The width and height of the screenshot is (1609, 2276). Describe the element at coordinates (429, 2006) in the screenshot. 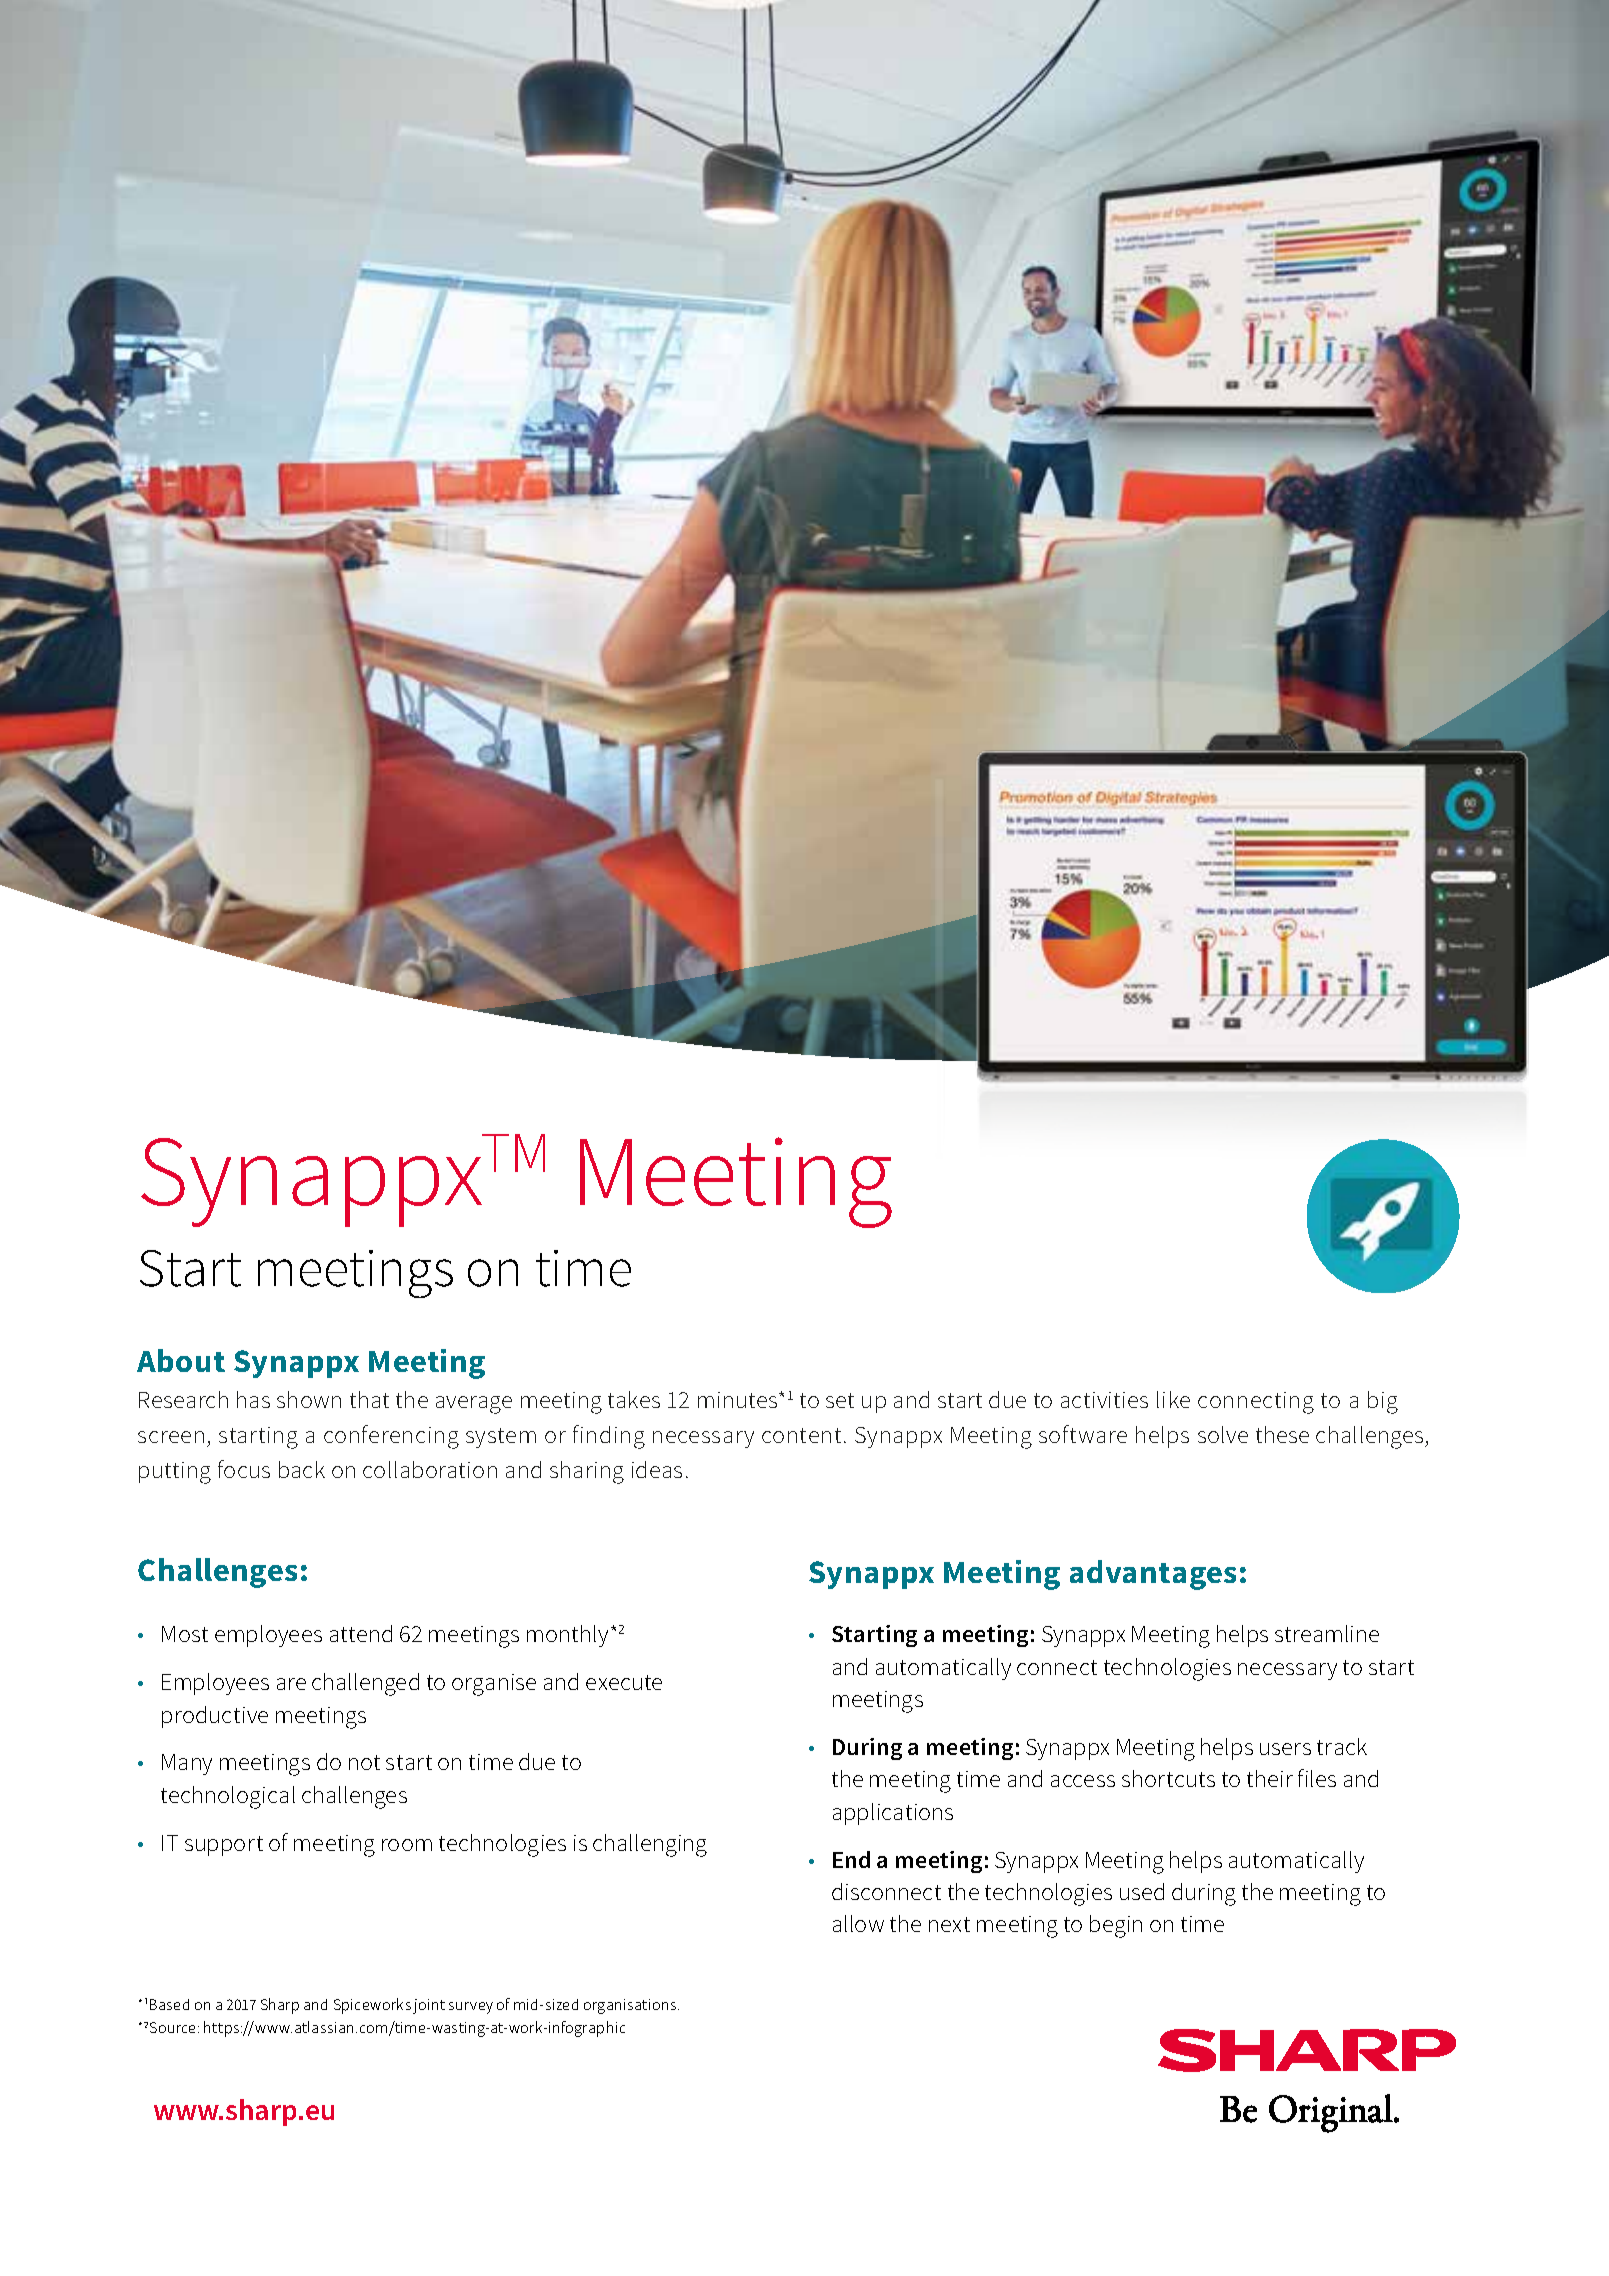

I see `joint` at that location.
